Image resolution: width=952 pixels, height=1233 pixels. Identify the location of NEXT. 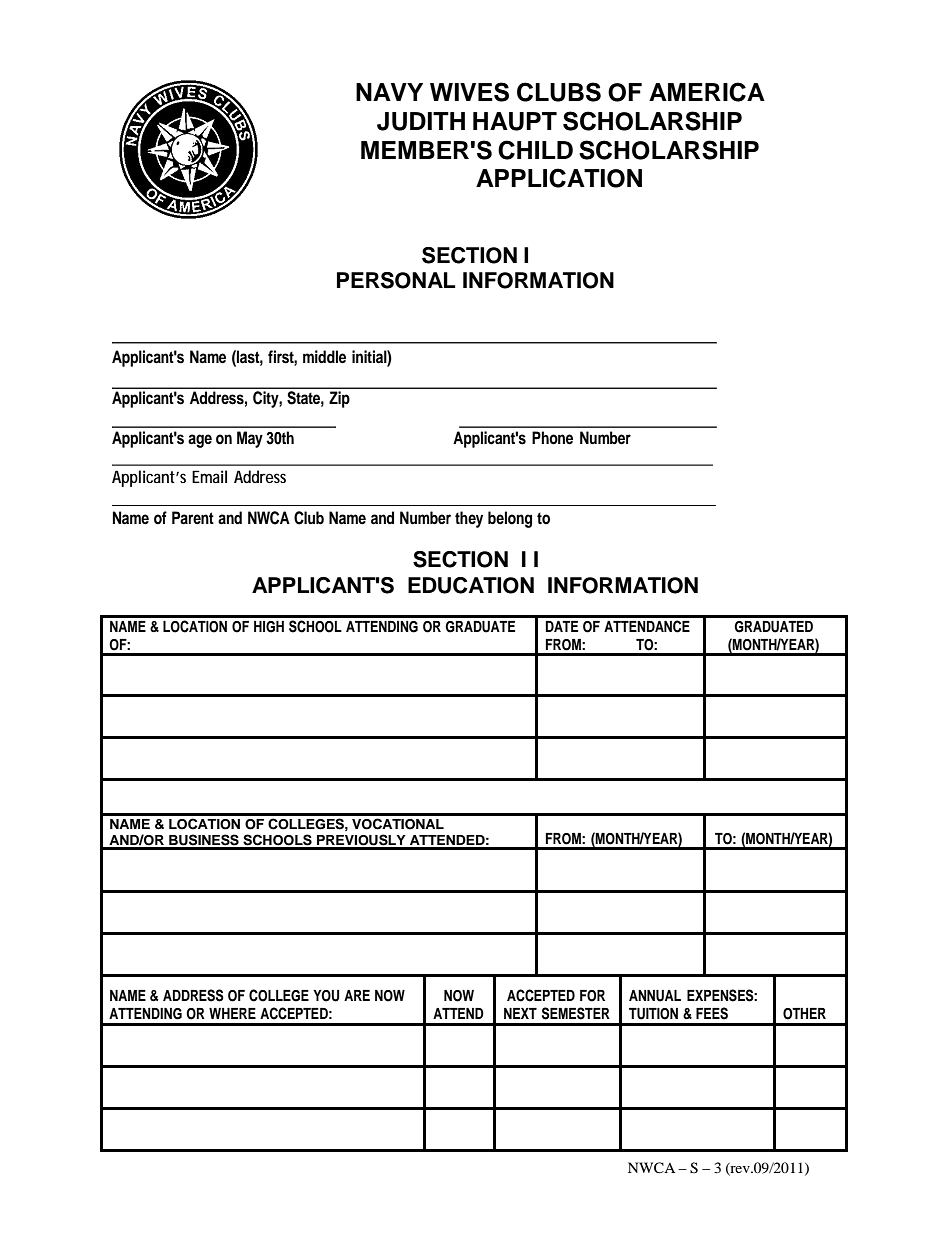
(520, 1013).
